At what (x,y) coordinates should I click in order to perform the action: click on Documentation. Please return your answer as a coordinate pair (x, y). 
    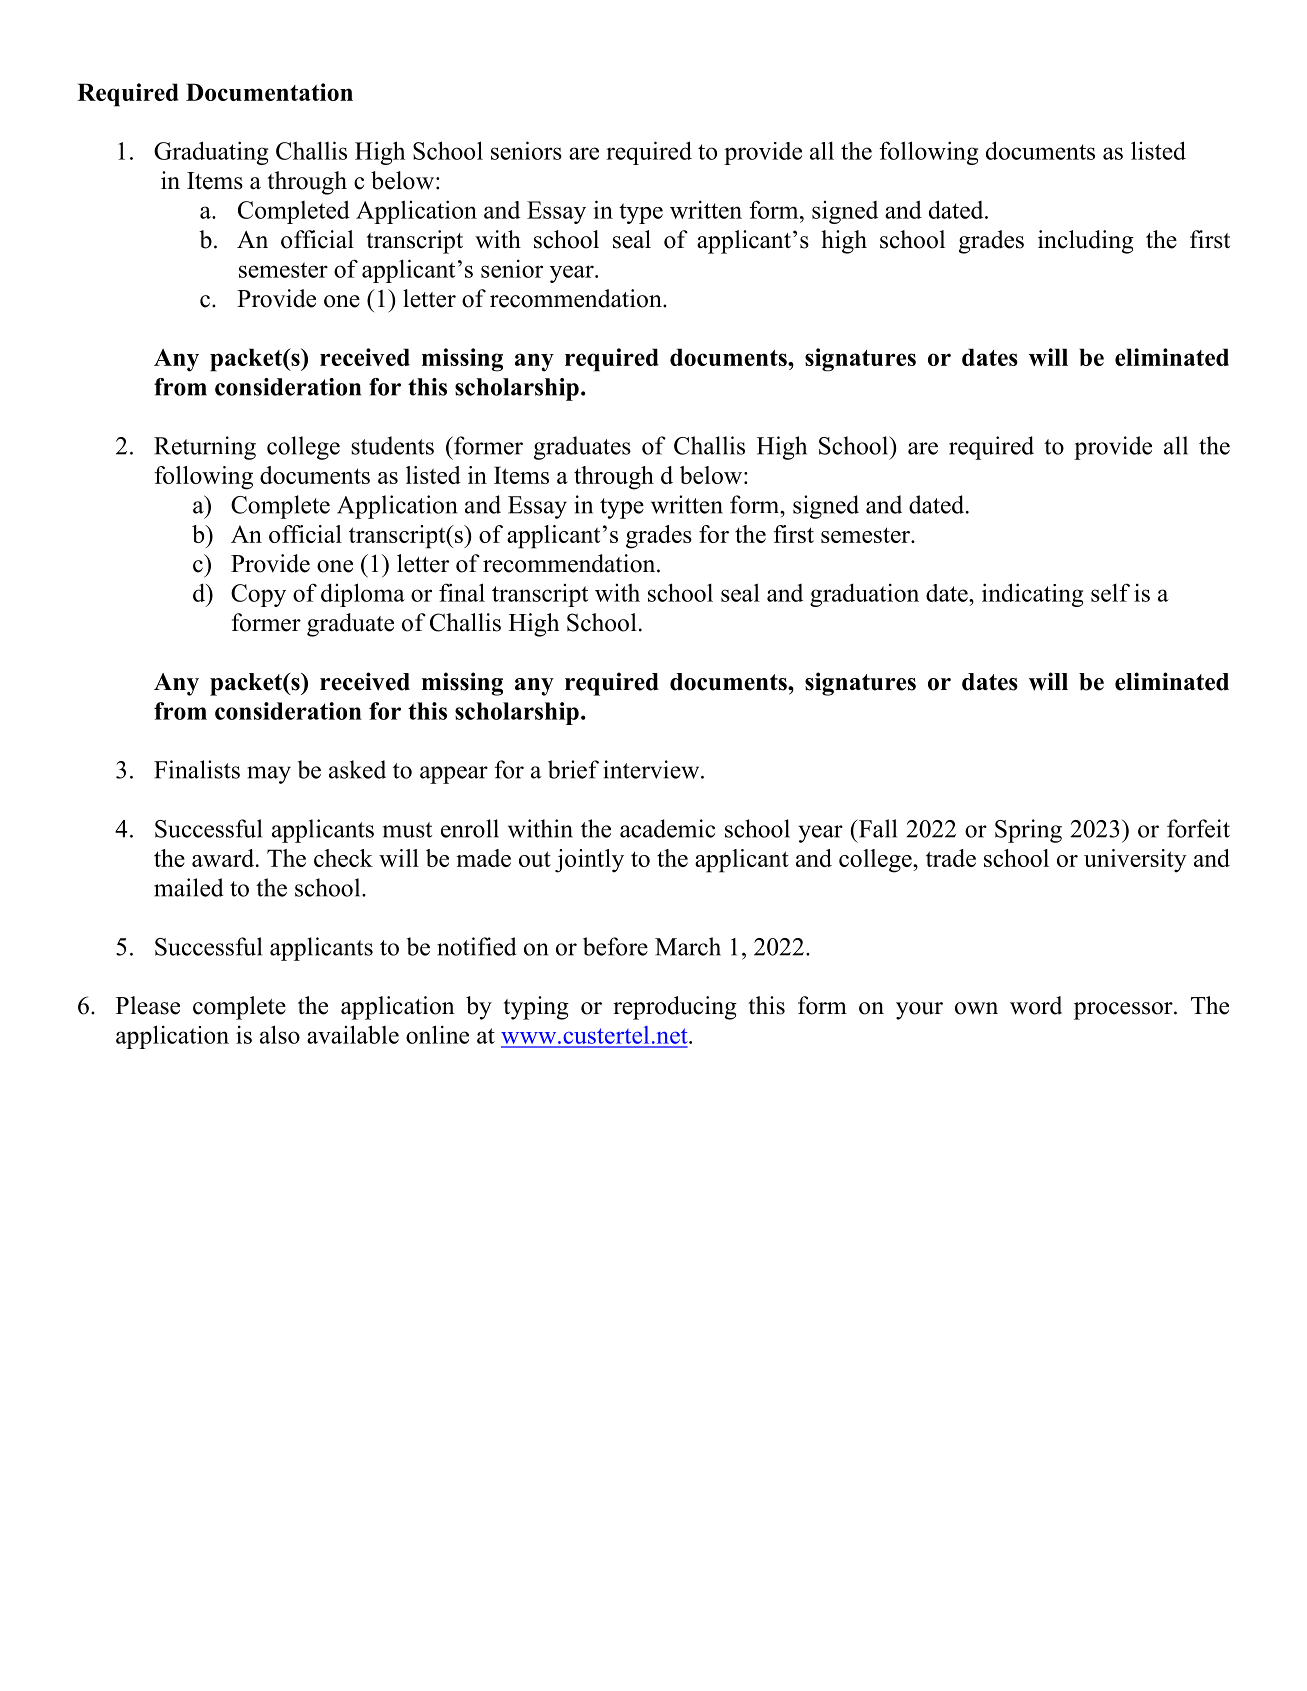
    Looking at the image, I should click on (269, 92).
